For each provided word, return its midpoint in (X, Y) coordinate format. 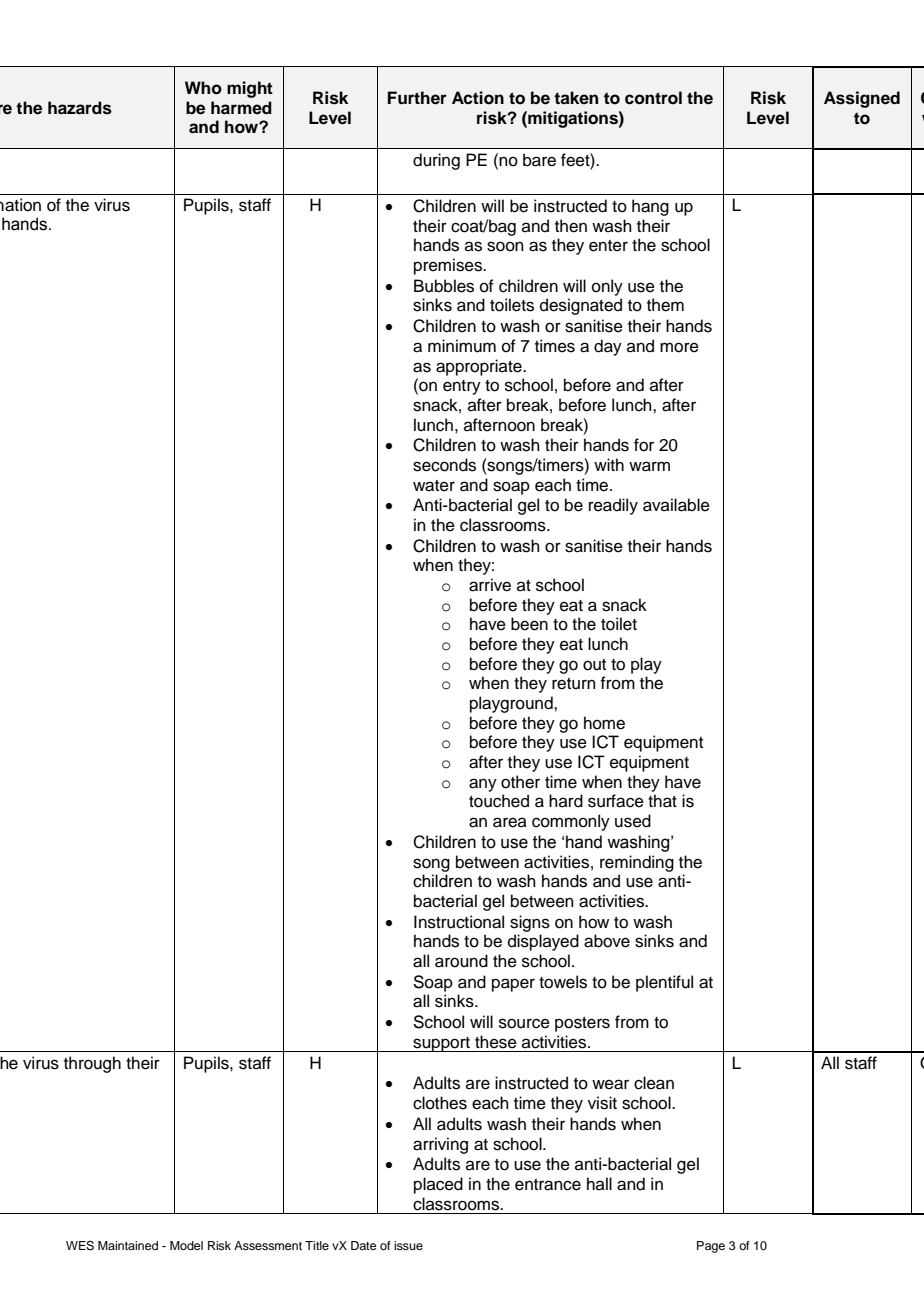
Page (711, 1247)
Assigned (862, 99)
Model (186, 1245)
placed (438, 1185)
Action (478, 98)
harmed (241, 108)
